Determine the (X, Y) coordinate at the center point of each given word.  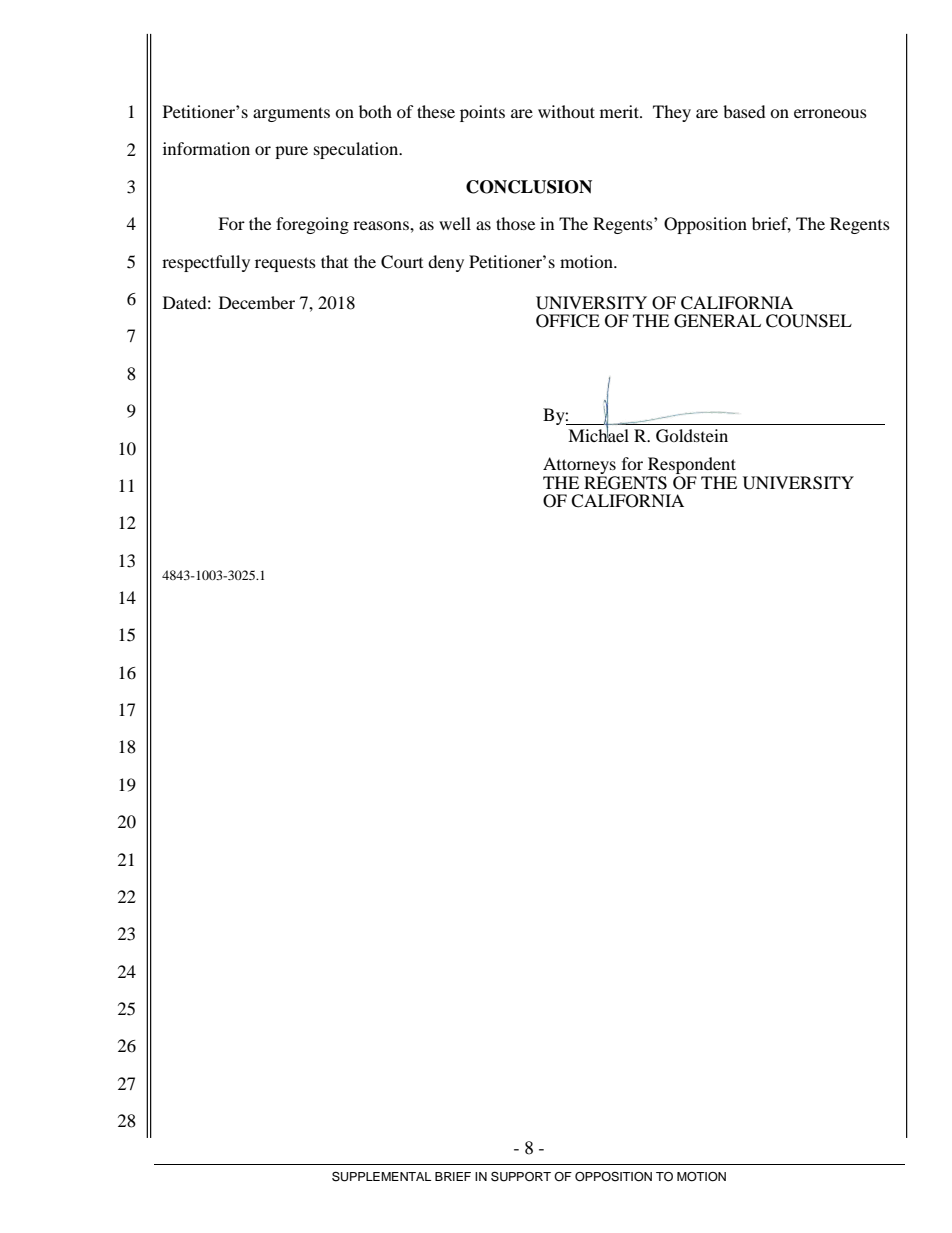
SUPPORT (521, 1176)
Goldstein (692, 436)
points (482, 113)
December (257, 302)
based (744, 111)
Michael (598, 434)
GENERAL (717, 321)
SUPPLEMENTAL (381, 1176)
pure (291, 152)
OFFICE (568, 321)
